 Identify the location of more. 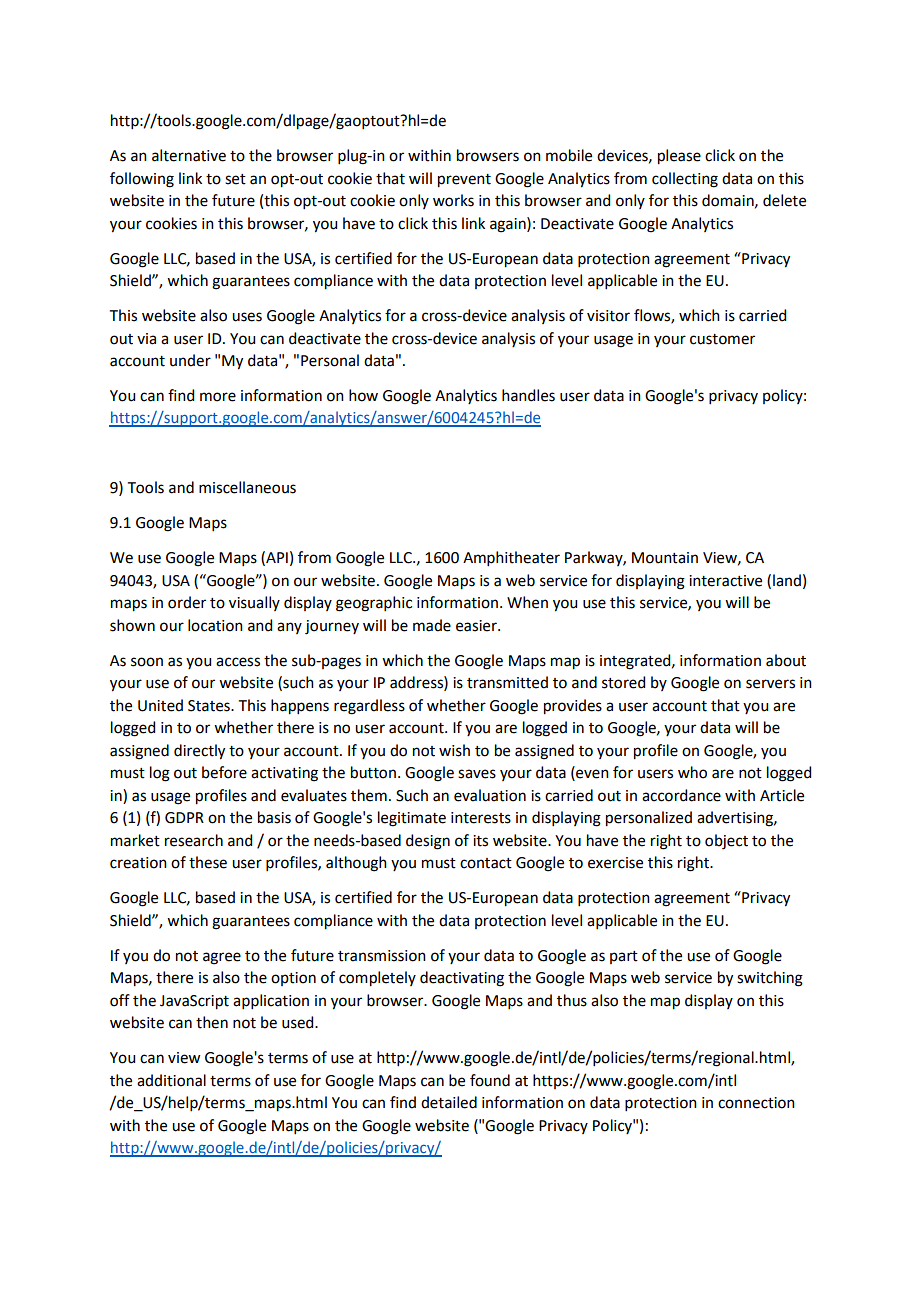
(218, 397).
